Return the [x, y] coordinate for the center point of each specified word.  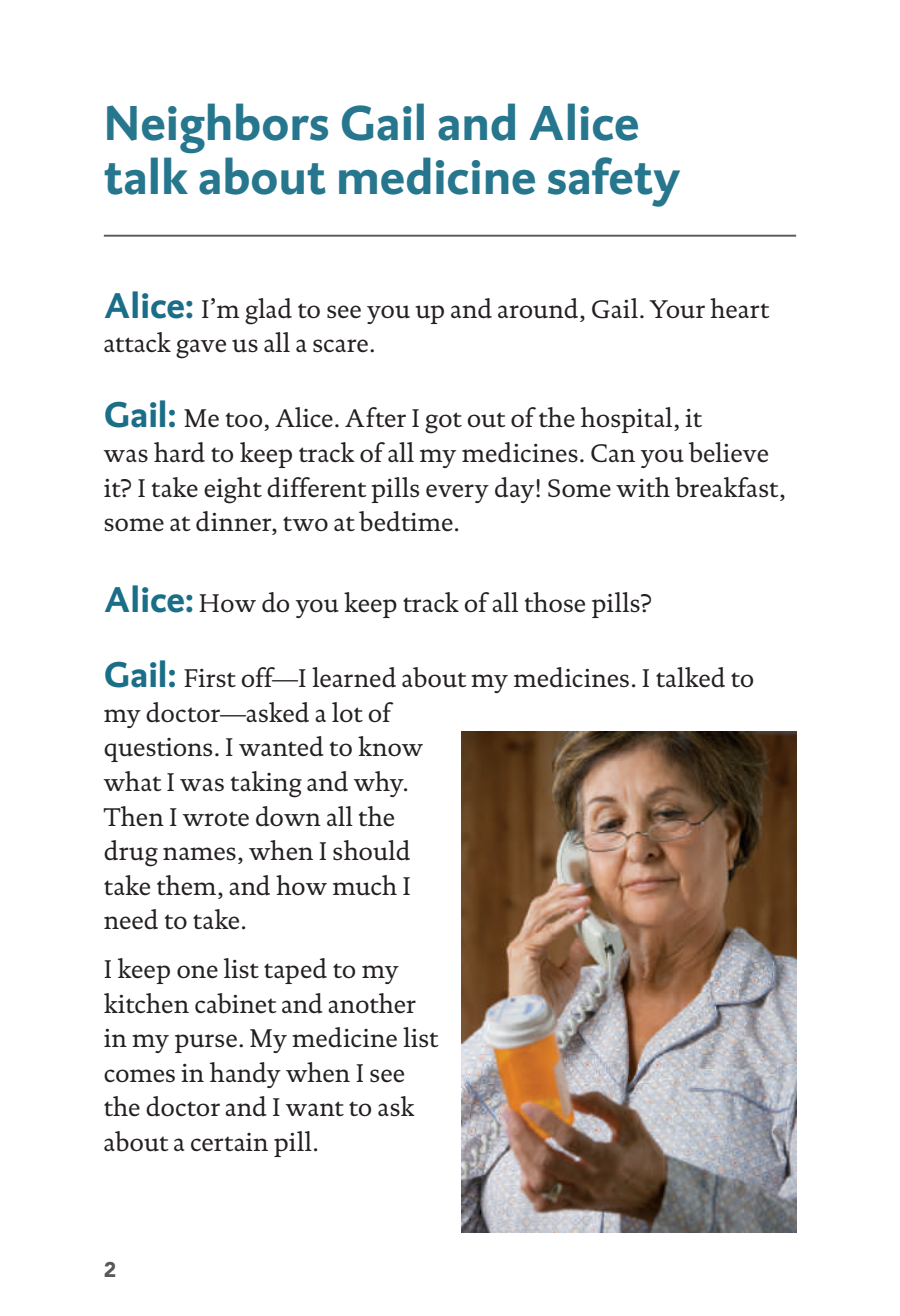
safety [614, 182]
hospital [628, 420]
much [365, 885]
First [210, 678]
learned [354, 677]
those [555, 602]
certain [229, 1142]
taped [295, 971]
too [244, 420]
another [372, 1003]
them [188, 885]
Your [677, 309]
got [443, 423]
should [371, 850]
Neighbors [217, 128]
